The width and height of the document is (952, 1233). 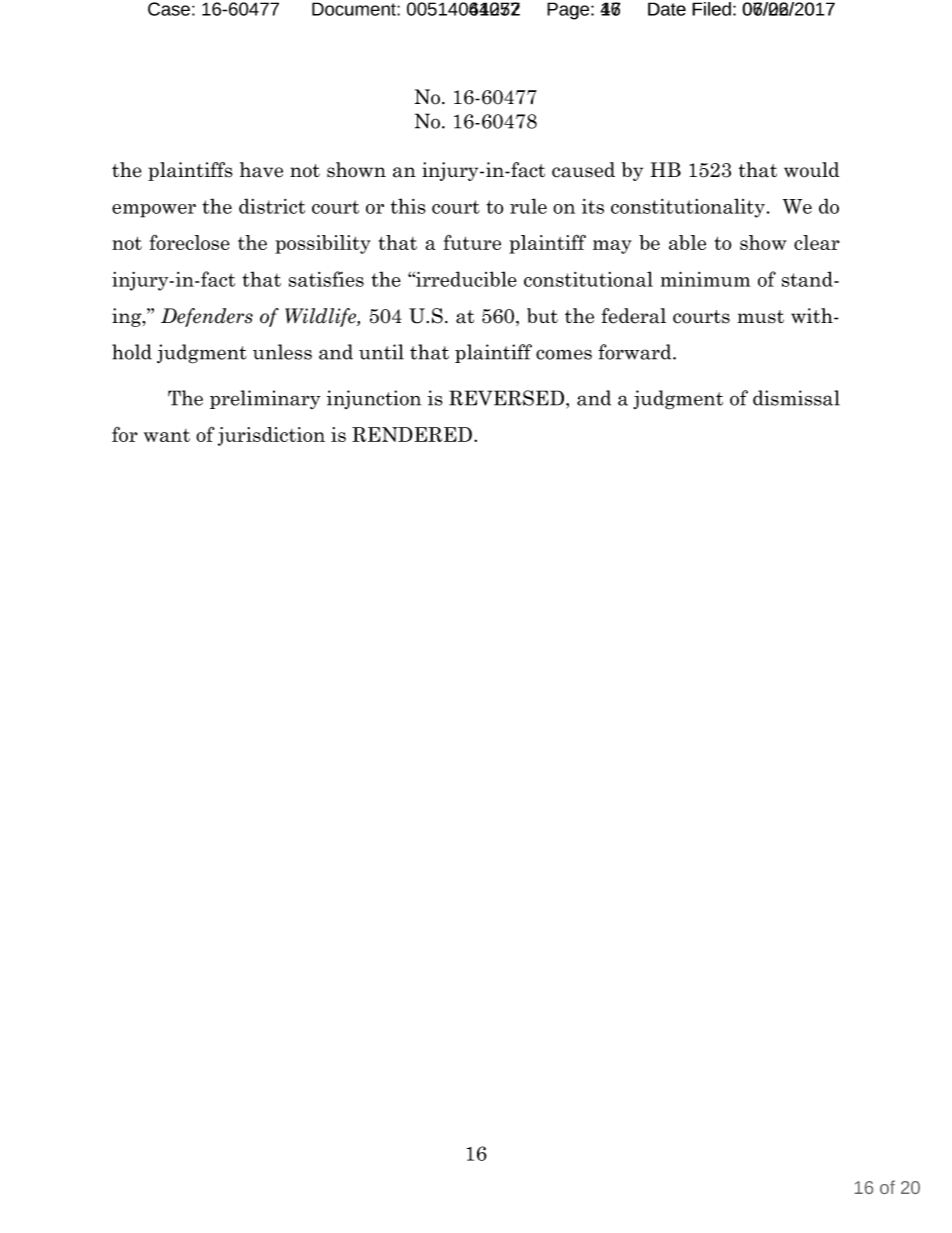 I want to click on would, so click(x=811, y=170).
